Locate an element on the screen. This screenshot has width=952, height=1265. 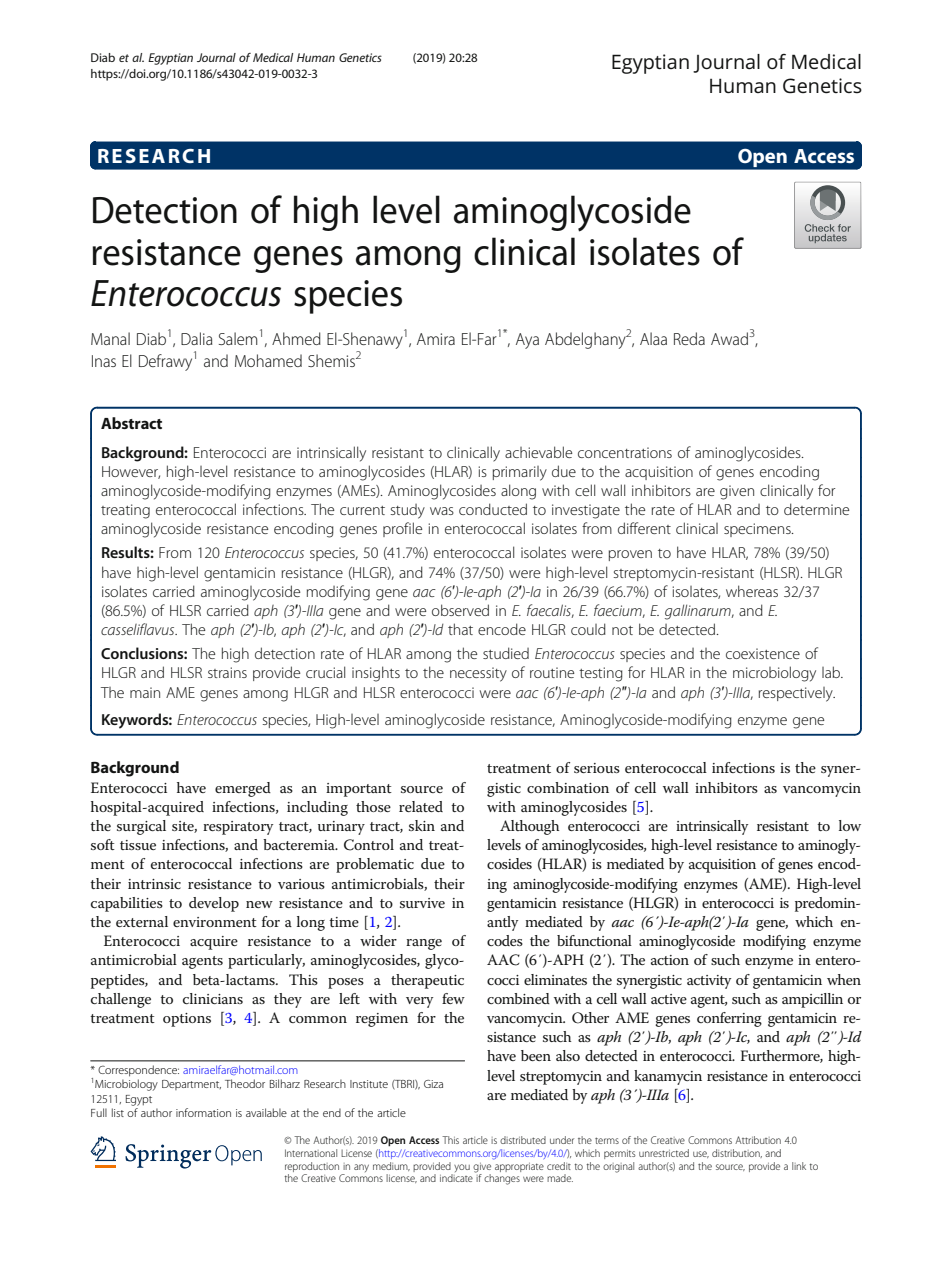
whereas is located at coordinates (752, 591).
